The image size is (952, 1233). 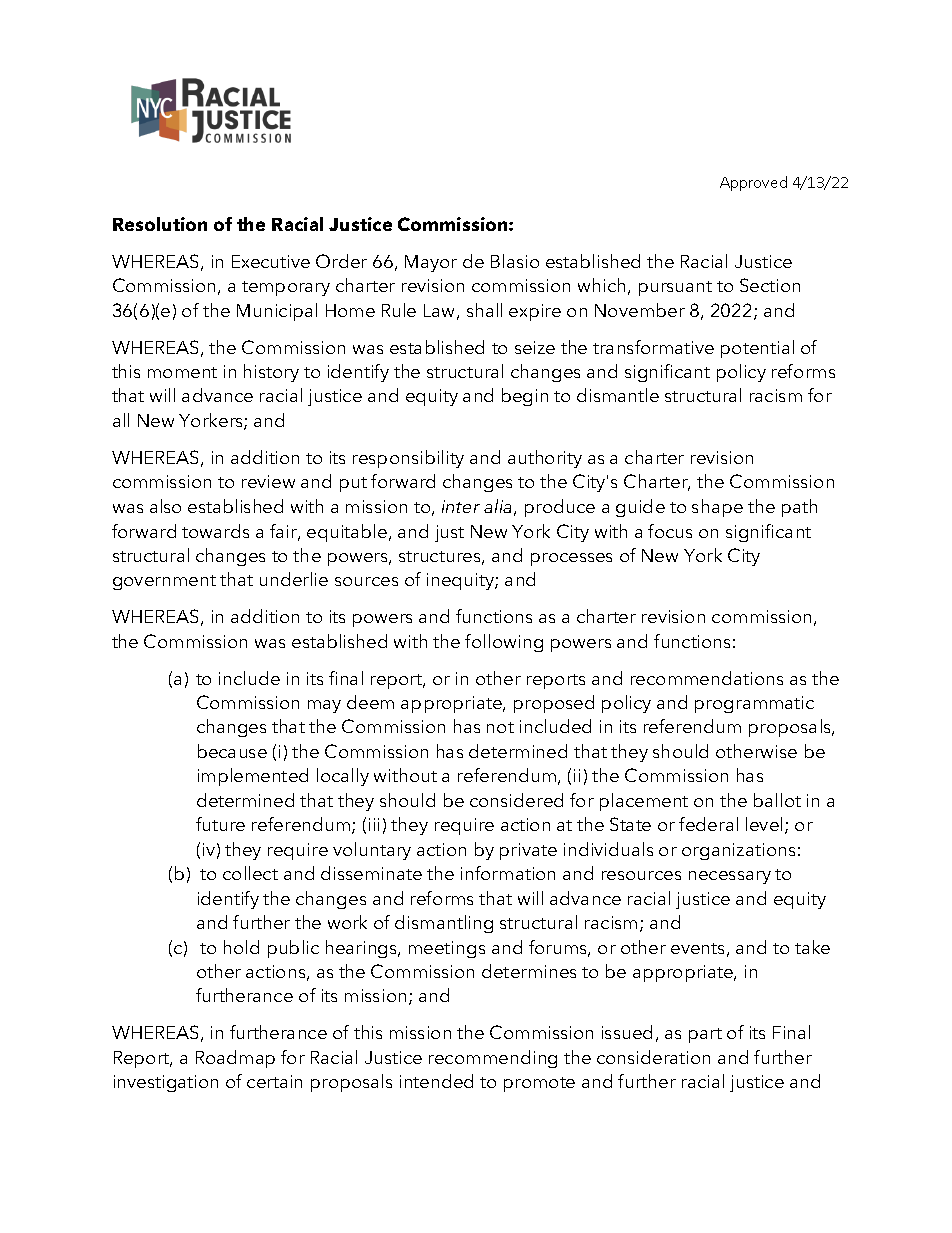 I want to click on Roadmap, so click(x=235, y=1059).
